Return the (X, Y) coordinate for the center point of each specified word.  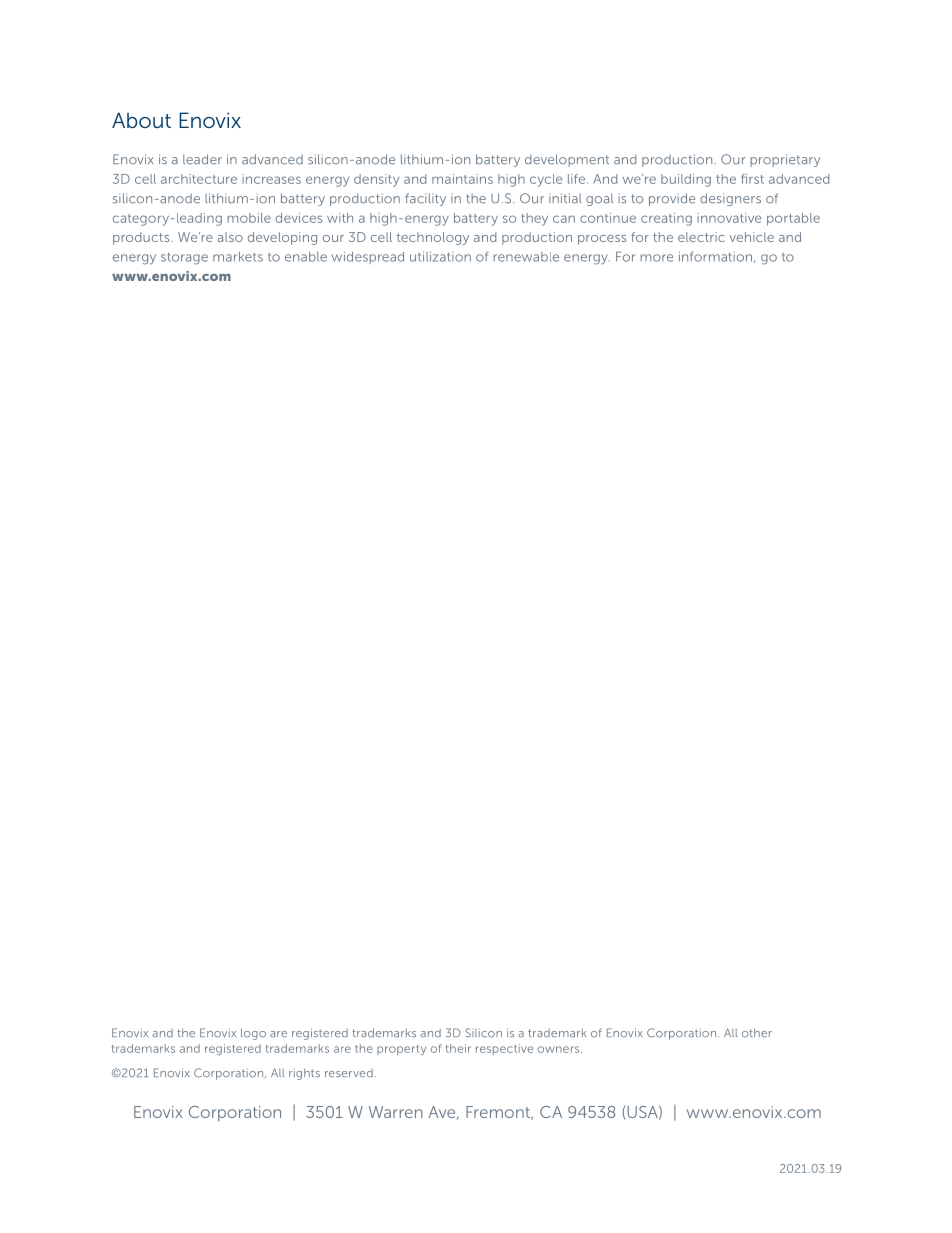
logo (253, 1034)
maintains (462, 179)
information (715, 257)
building (686, 180)
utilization (440, 257)
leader (202, 159)
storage (184, 258)
